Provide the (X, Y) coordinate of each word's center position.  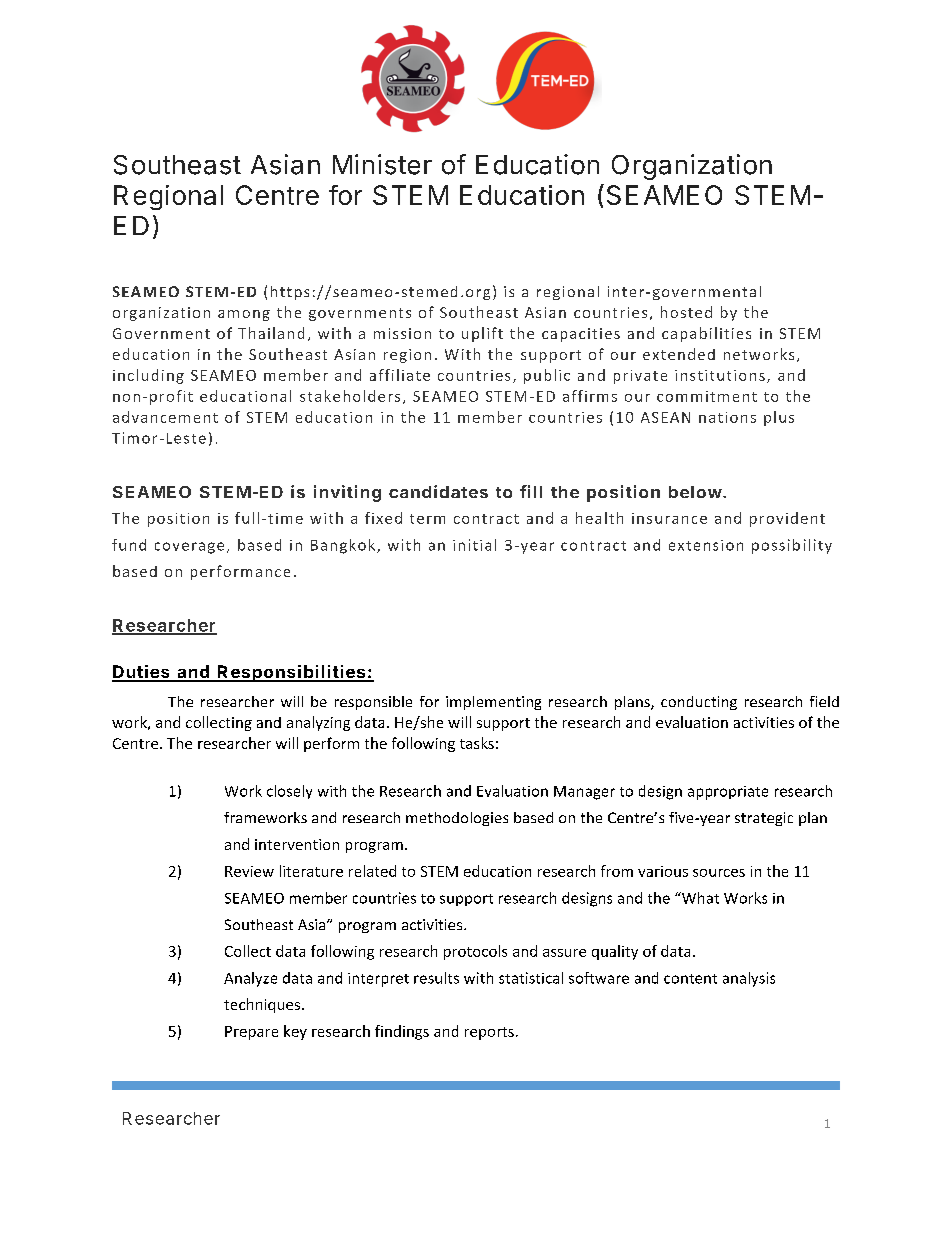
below (695, 492)
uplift (482, 334)
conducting (699, 703)
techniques (262, 1005)
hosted (686, 312)
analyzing (318, 723)
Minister (382, 164)
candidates (438, 491)
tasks (477, 743)
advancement (165, 417)
